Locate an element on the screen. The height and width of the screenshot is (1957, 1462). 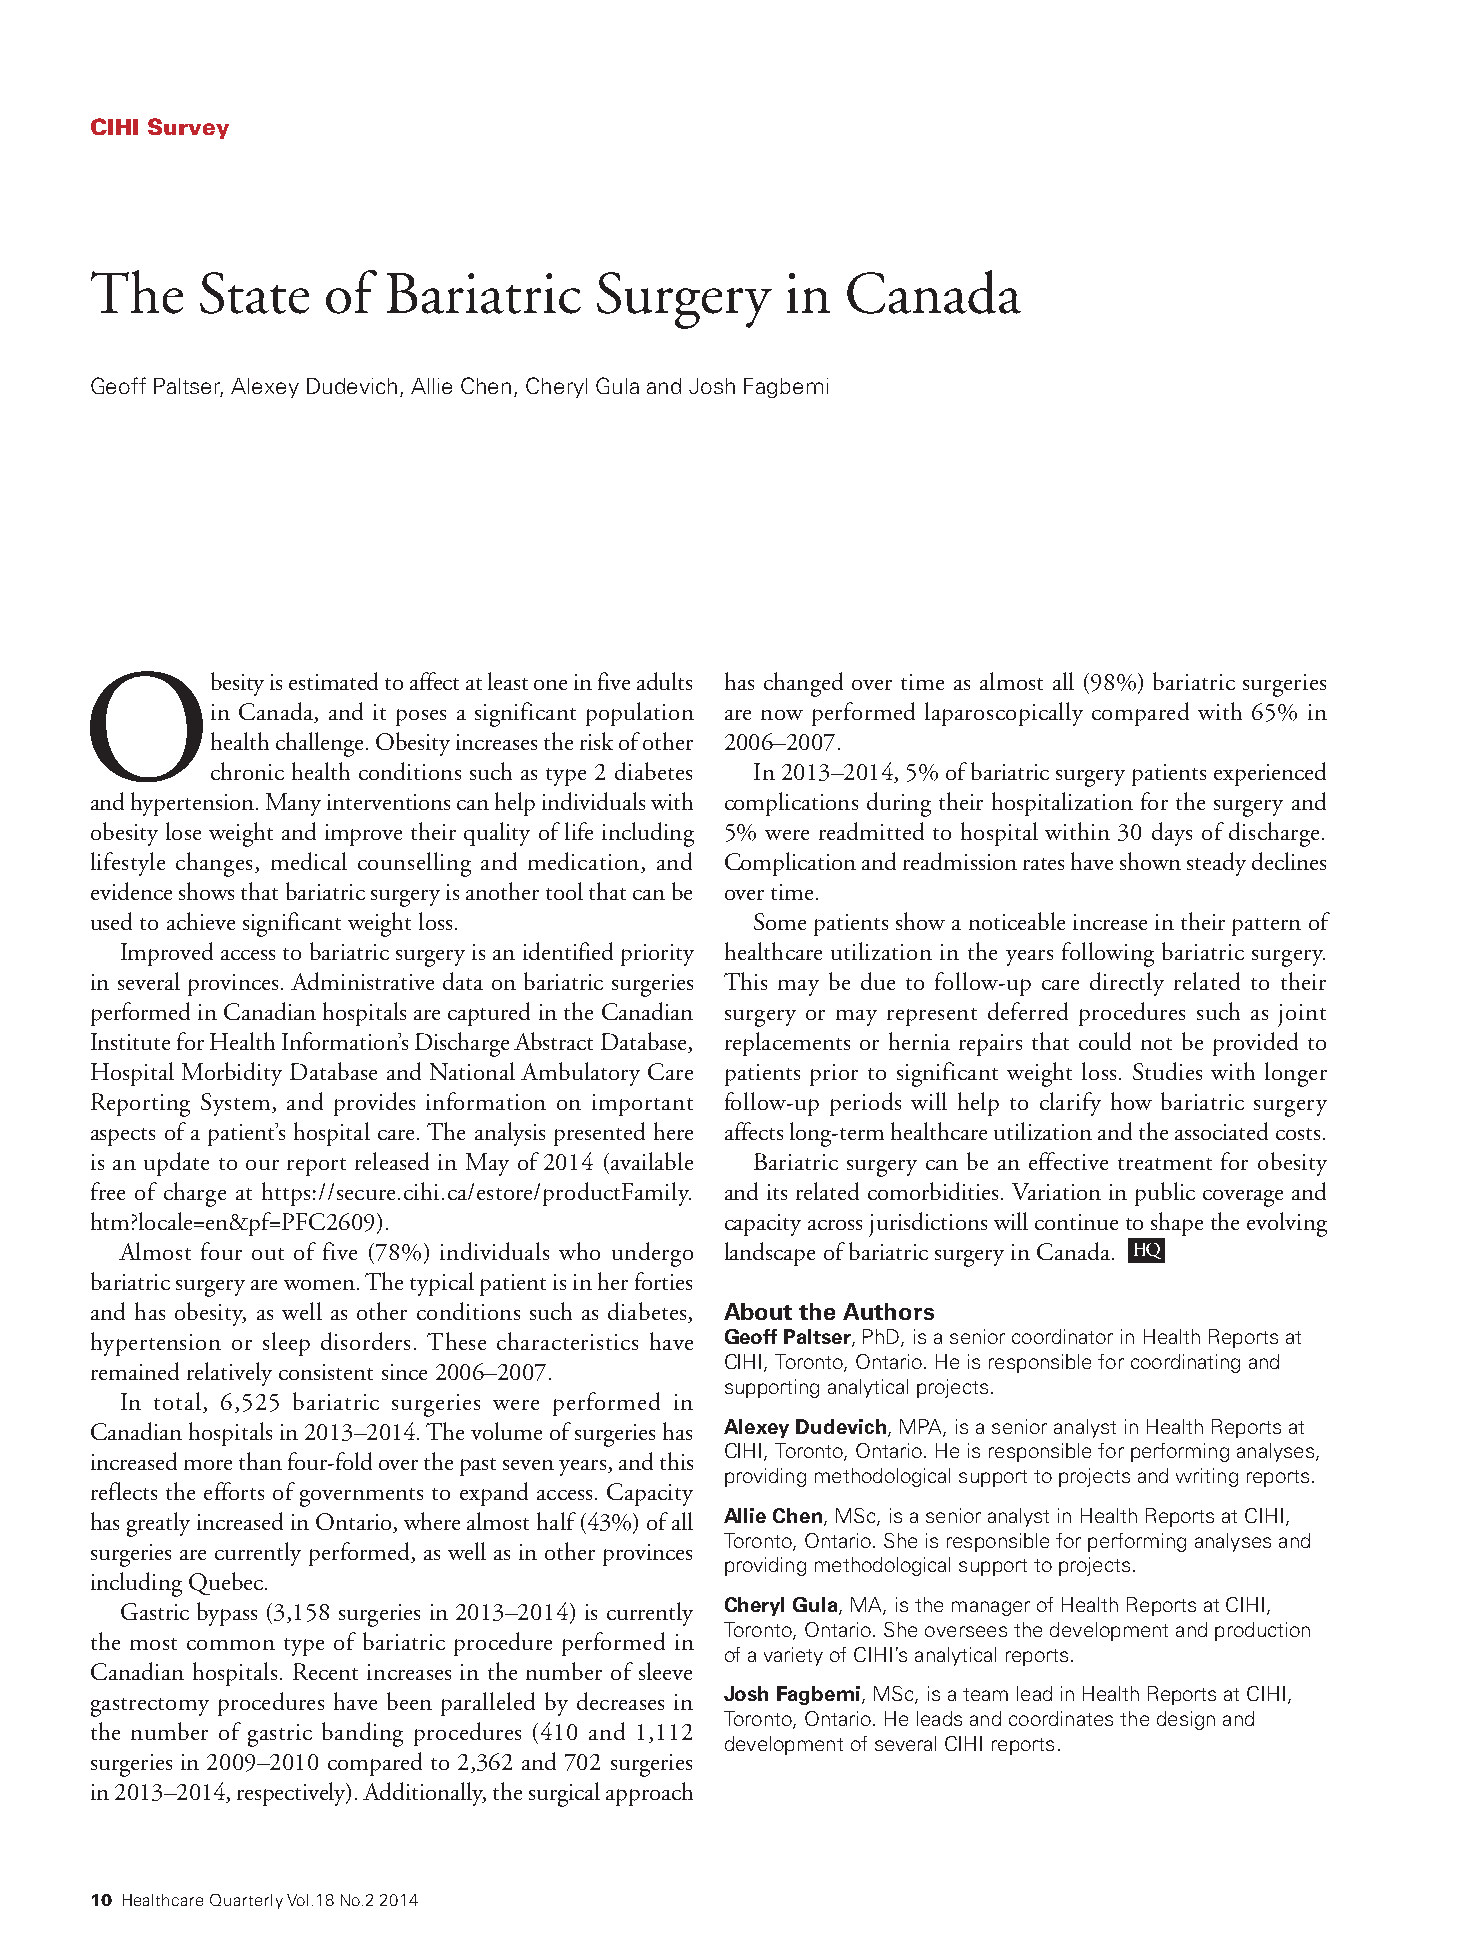
approach is located at coordinates (649, 1794).
